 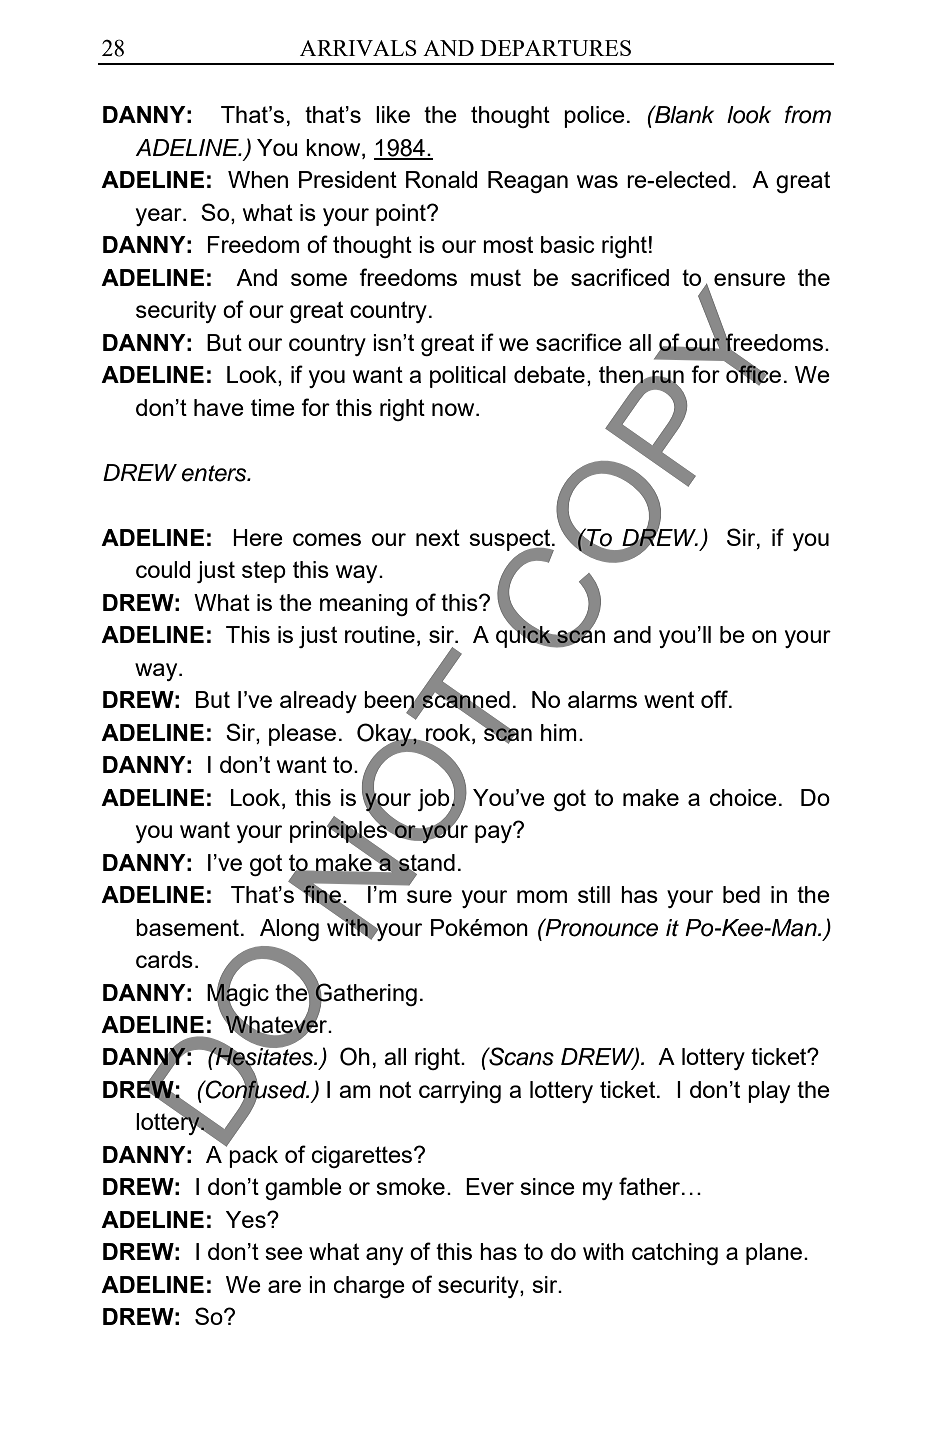 What do you see at coordinates (187, 927) in the image?
I see `basement` at bounding box center [187, 927].
